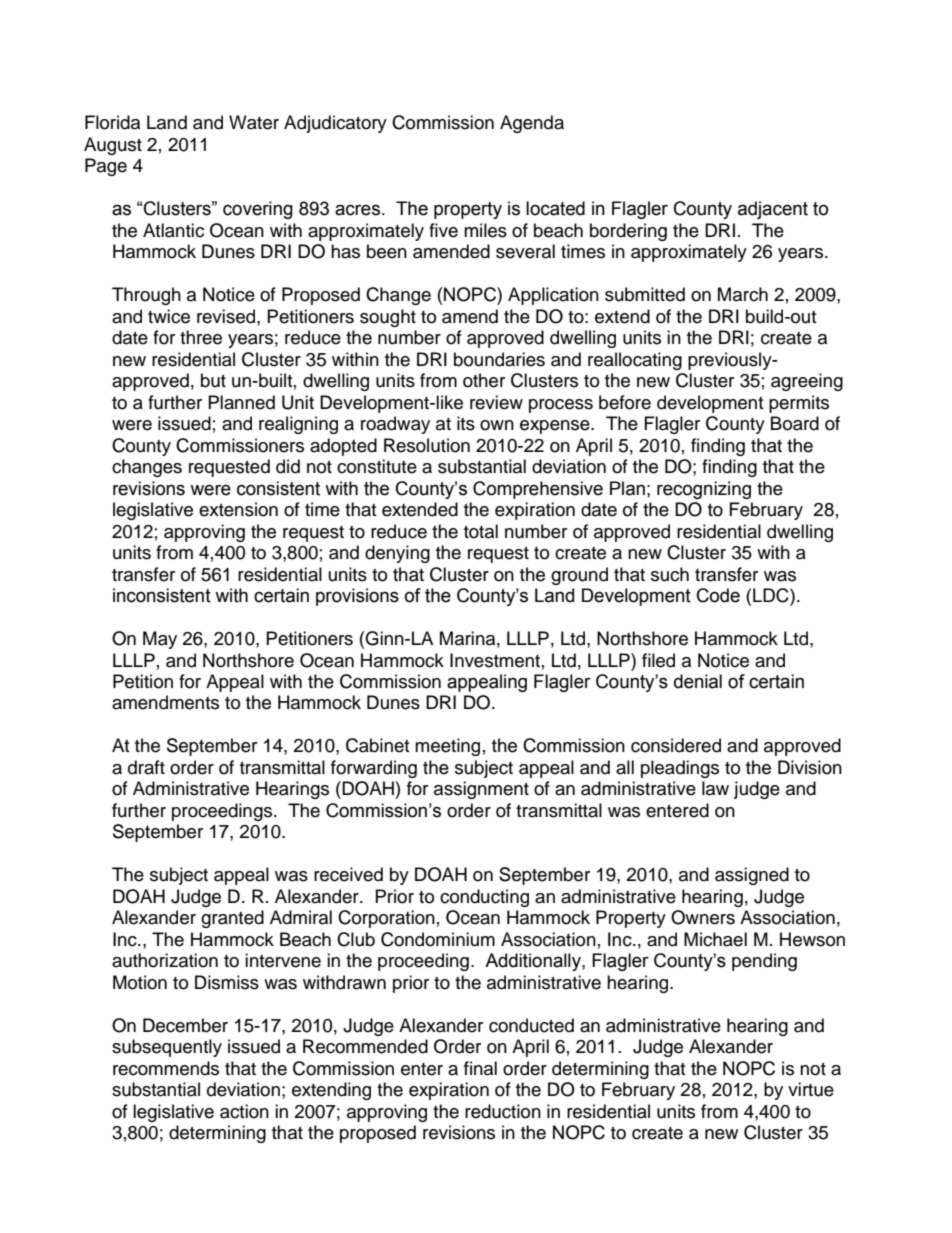 The image size is (952, 1233). What do you see at coordinates (201, 337) in the image?
I see `three` at bounding box center [201, 337].
